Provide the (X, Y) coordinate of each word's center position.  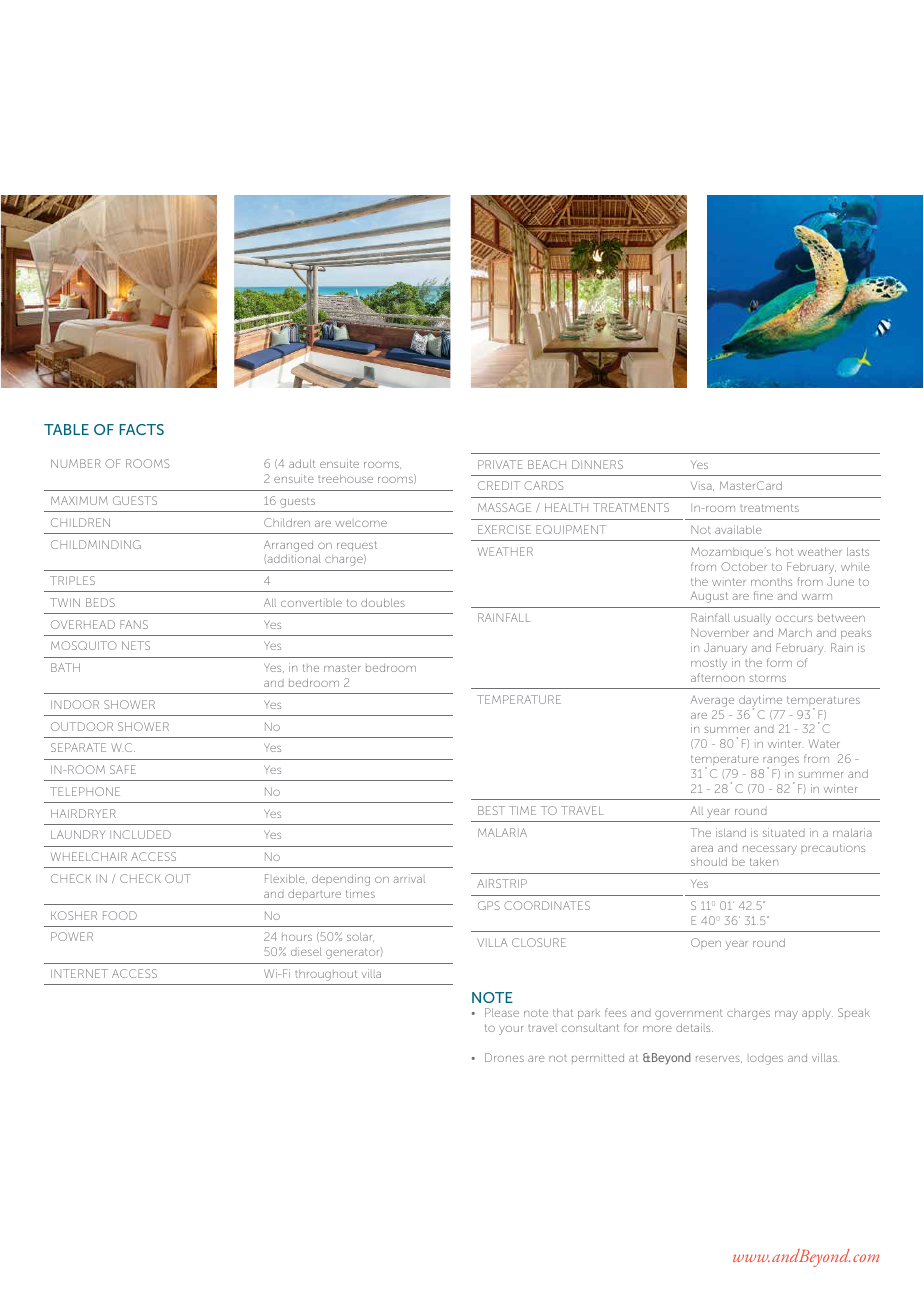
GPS (489, 905)
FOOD (120, 915)
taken (764, 861)
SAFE (123, 769)
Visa (702, 486)
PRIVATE (500, 464)
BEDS (100, 602)
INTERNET (79, 973)
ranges (781, 763)
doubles (383, 602)
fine (763, 595)
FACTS (142, 429)
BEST (491, 810)
